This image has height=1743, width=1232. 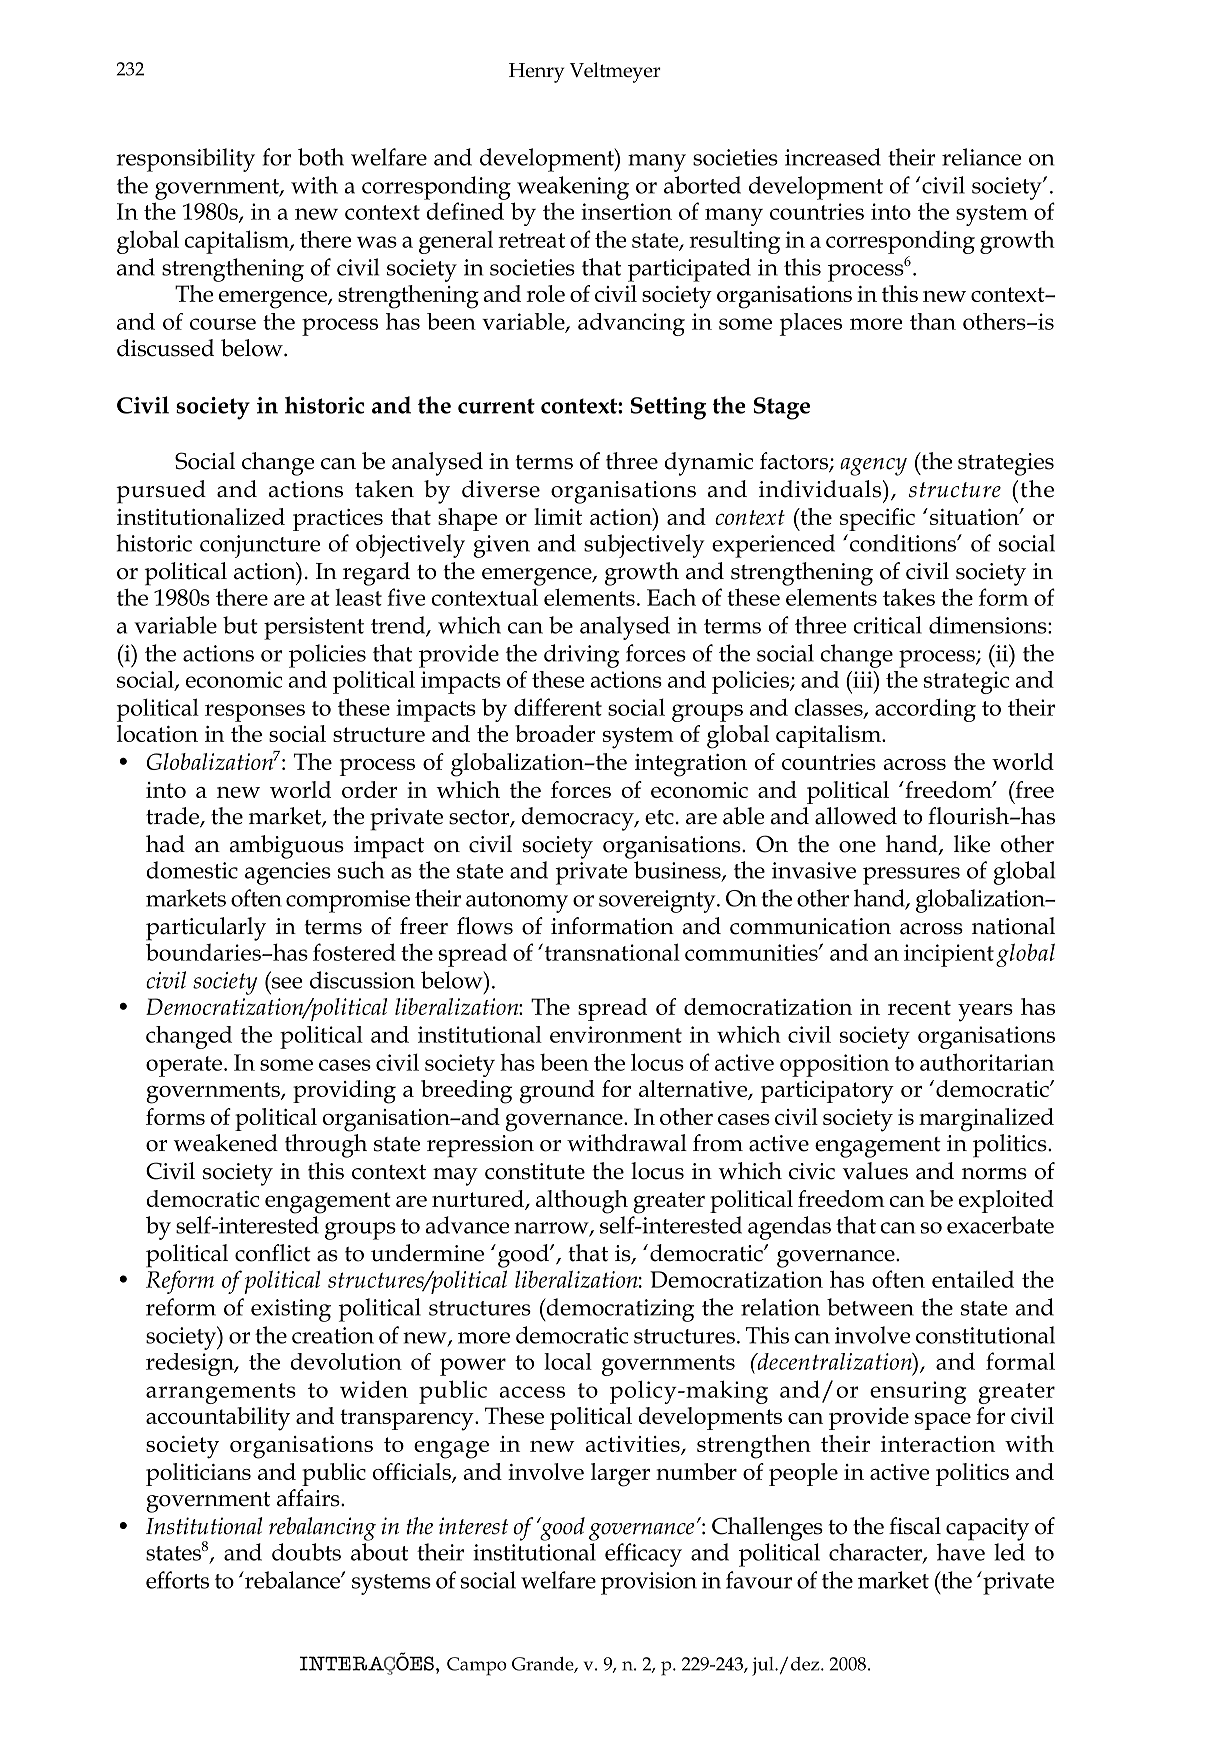 I want to click on driving, so click(x=581, y=656).
